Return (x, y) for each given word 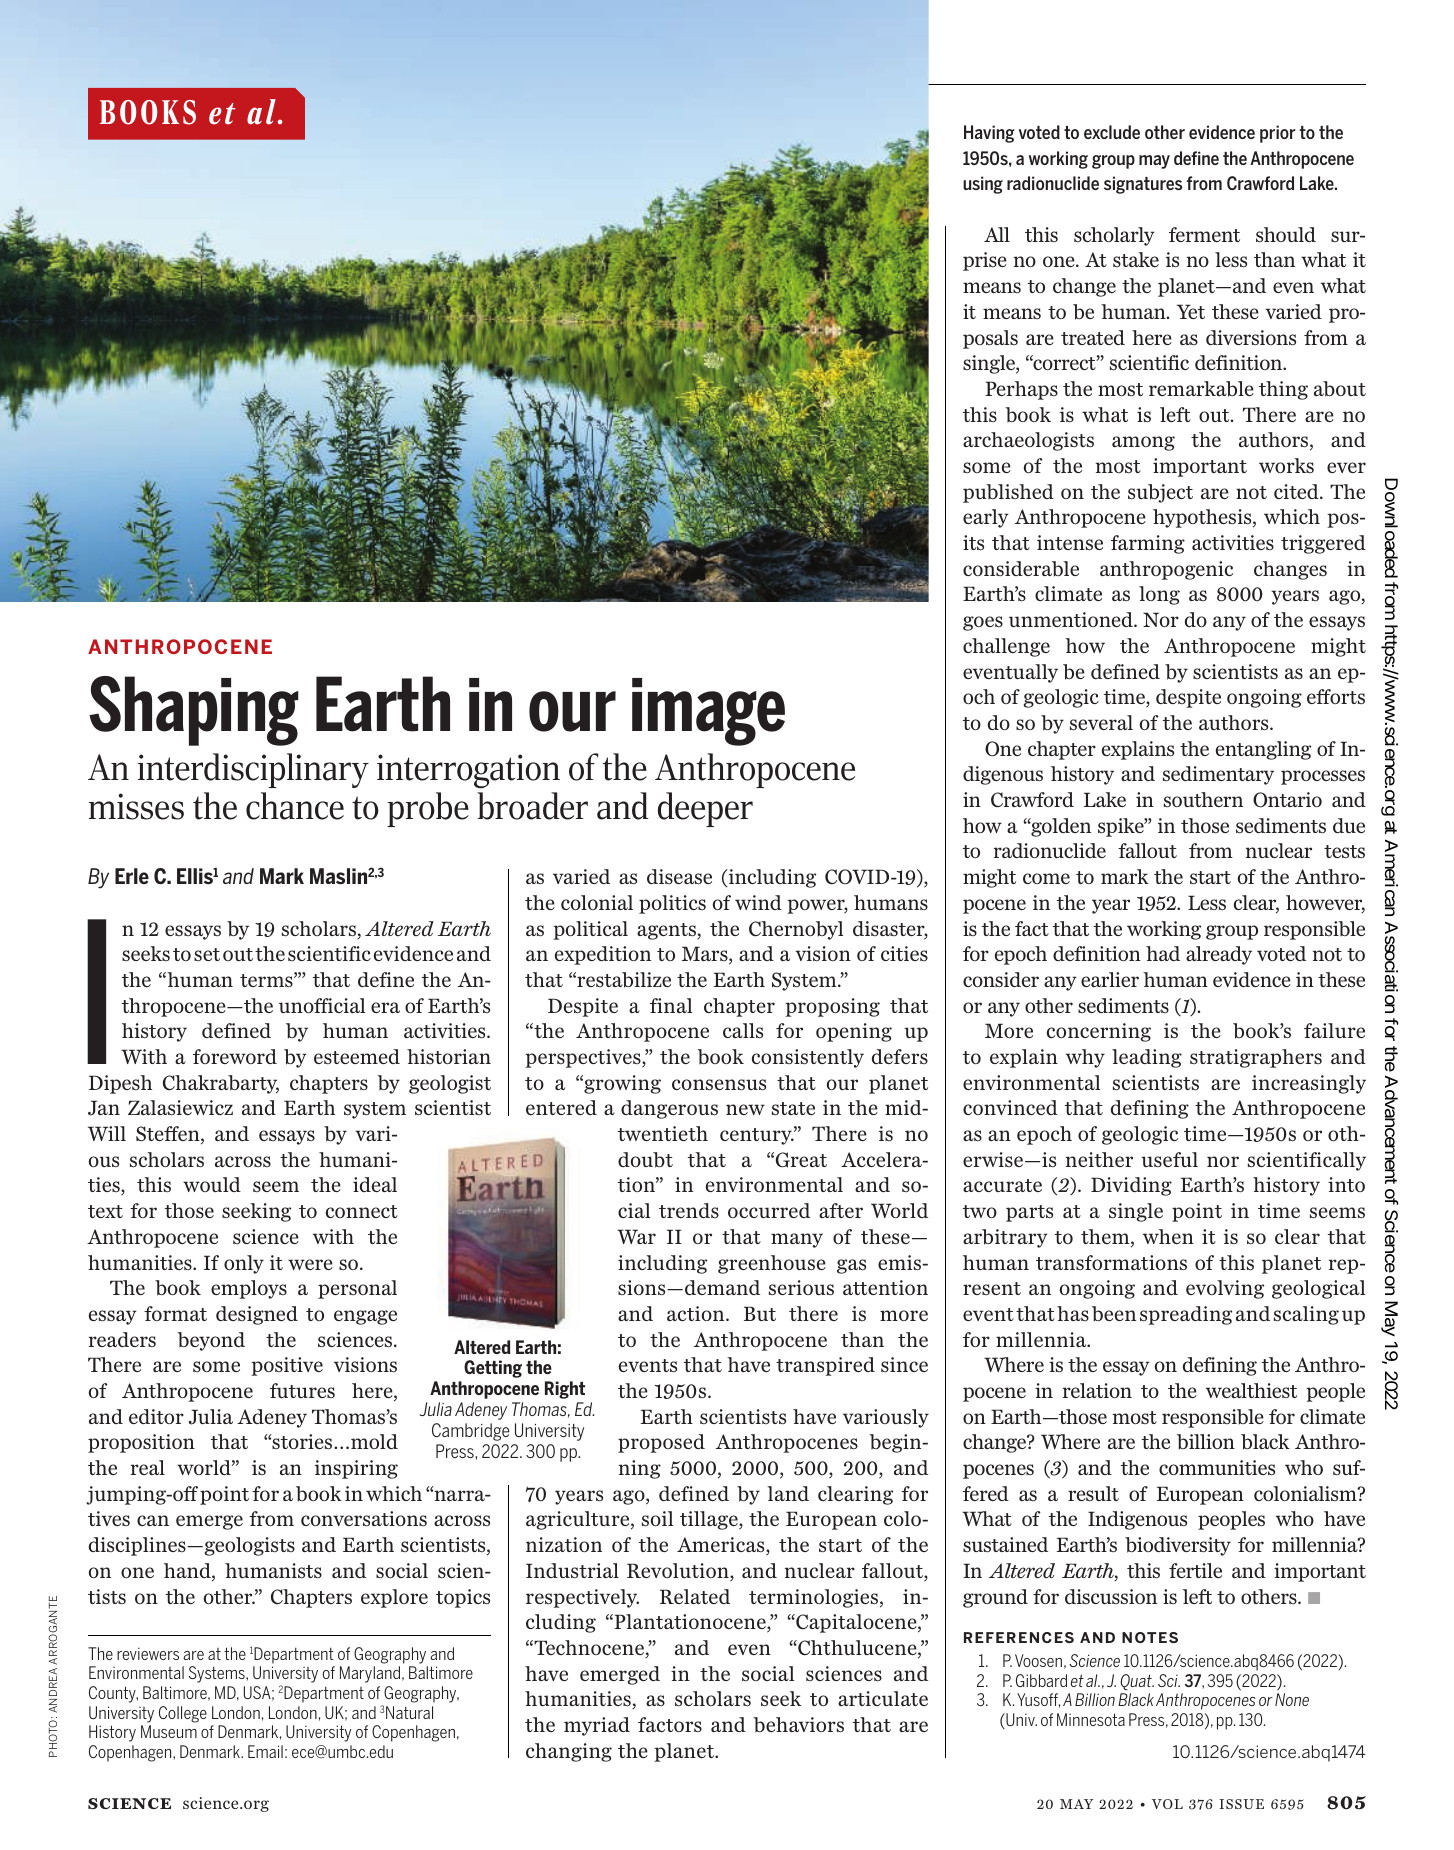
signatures (1143, 185)
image (708, 712)
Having (989, 134)
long (1159, 595)
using (983, 185)
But (760, 1313)
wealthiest (1251, 1390)
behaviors (798, 1725)
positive (287, 1366)
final (671, 1005)
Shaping (194, 711)
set (207, 954)
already (1219, 955)
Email (265, 1751)
